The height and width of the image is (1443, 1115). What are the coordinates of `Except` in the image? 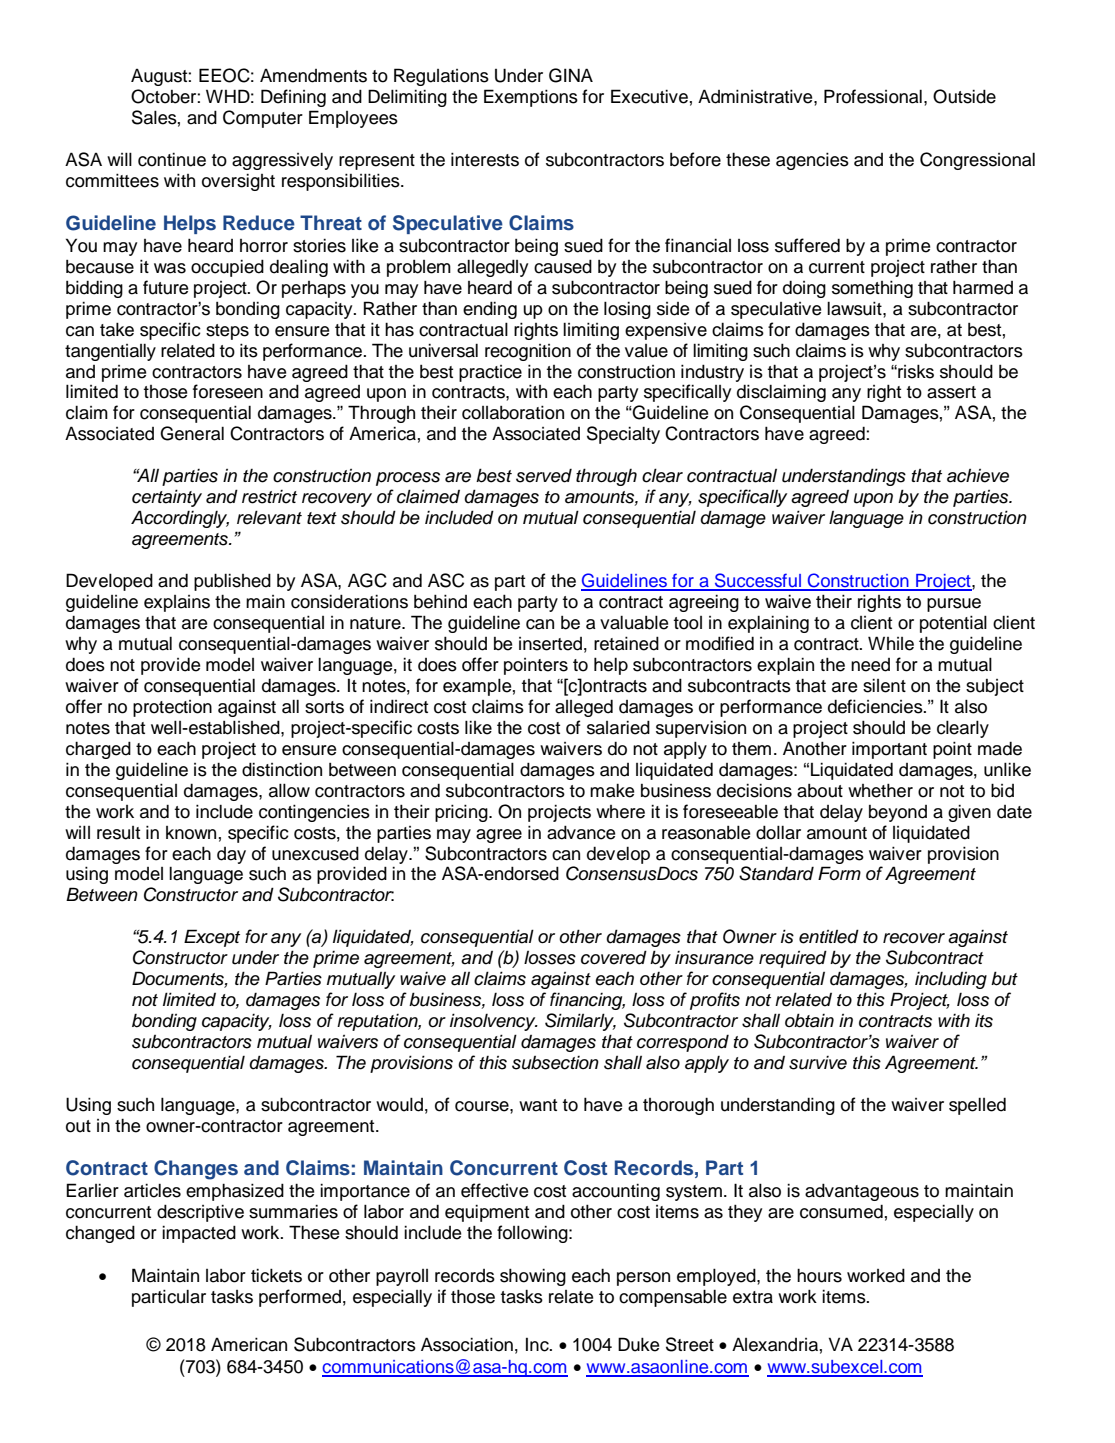 It's located at (212, 938).
